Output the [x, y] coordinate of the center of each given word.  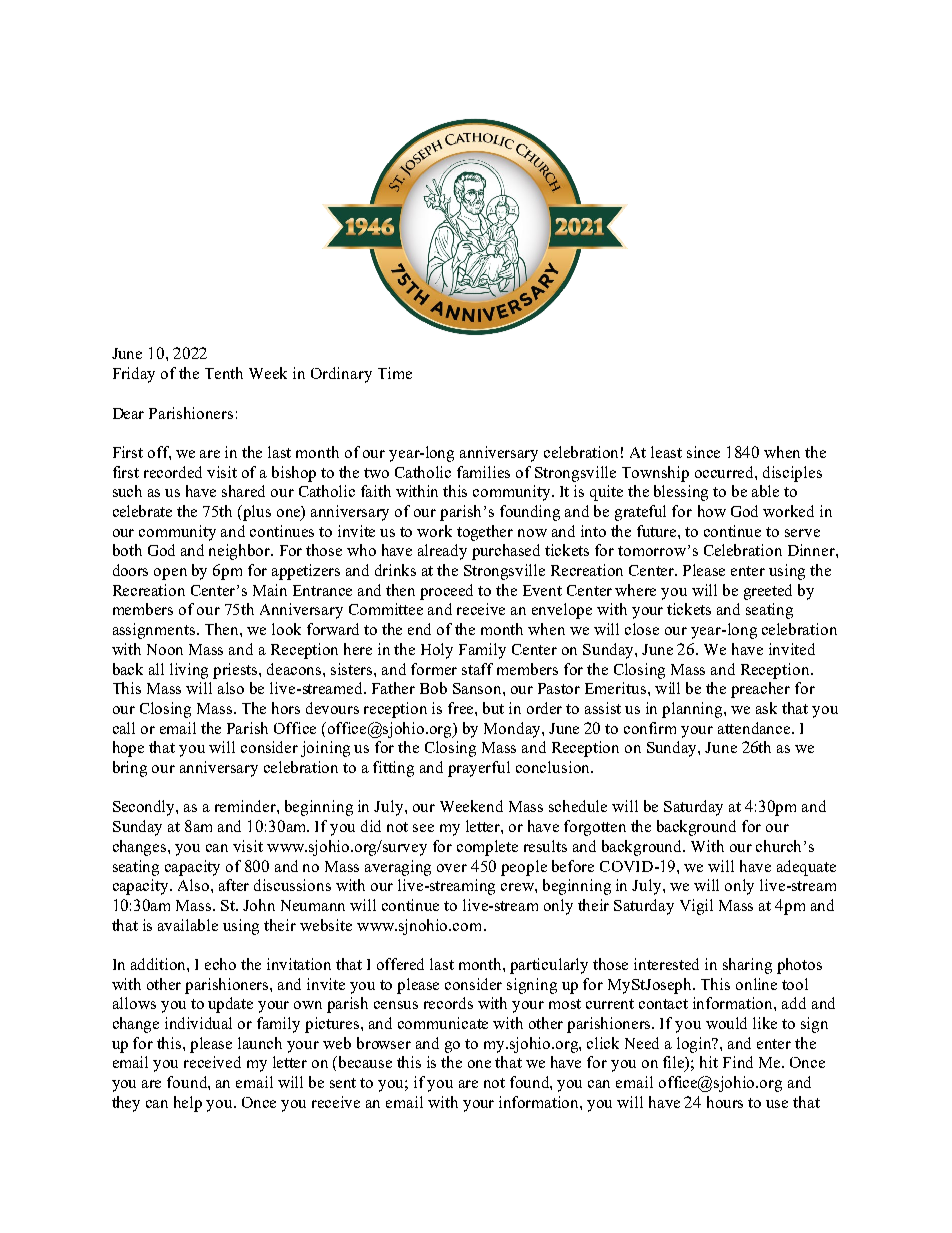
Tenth [224, 373]
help [188, 1104]
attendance [755, 728]
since [703, 452]
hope [128, 749]
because [365, 1062]
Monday [513, 730]
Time [395, 373]
